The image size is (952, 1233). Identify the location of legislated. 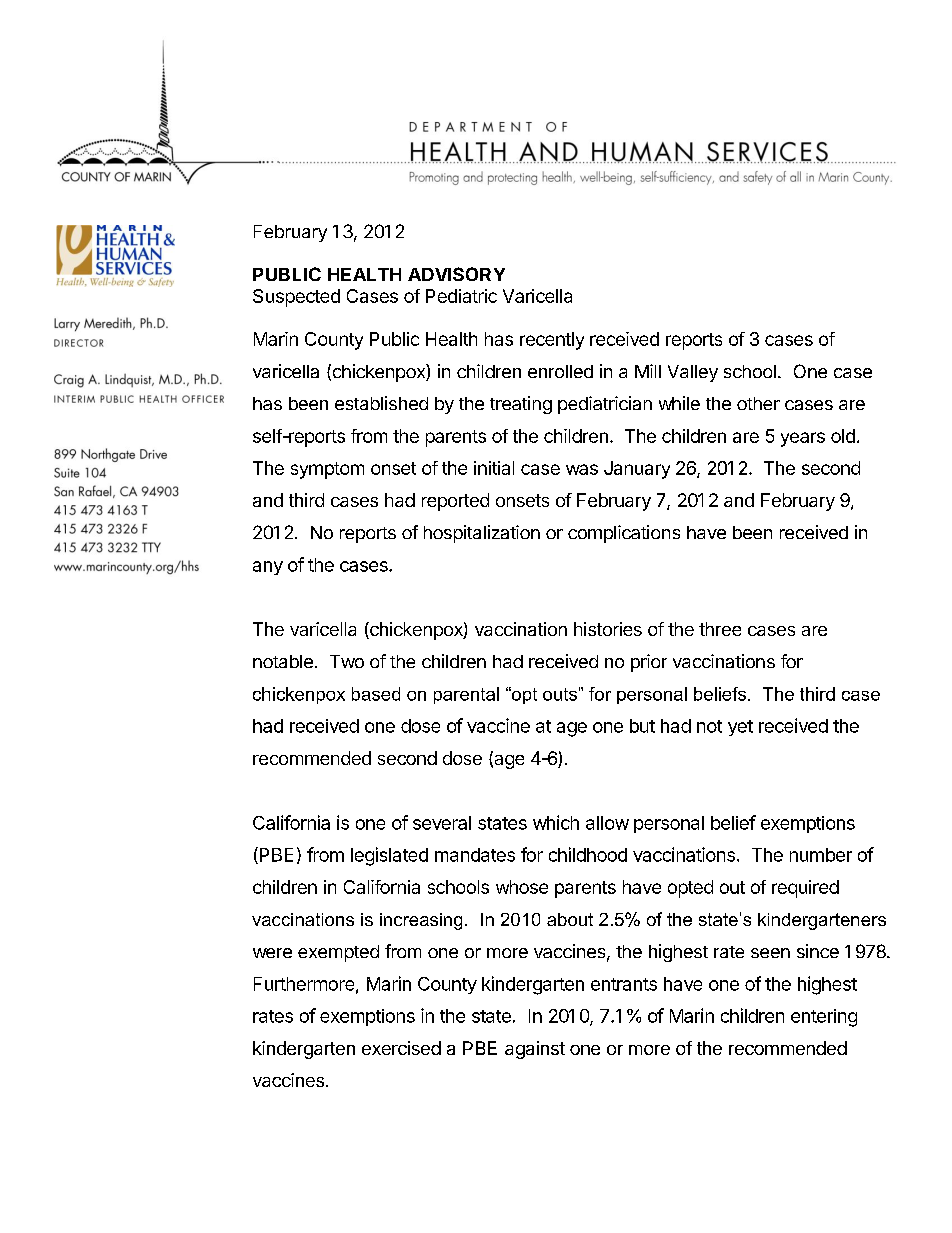
(389, 856).
